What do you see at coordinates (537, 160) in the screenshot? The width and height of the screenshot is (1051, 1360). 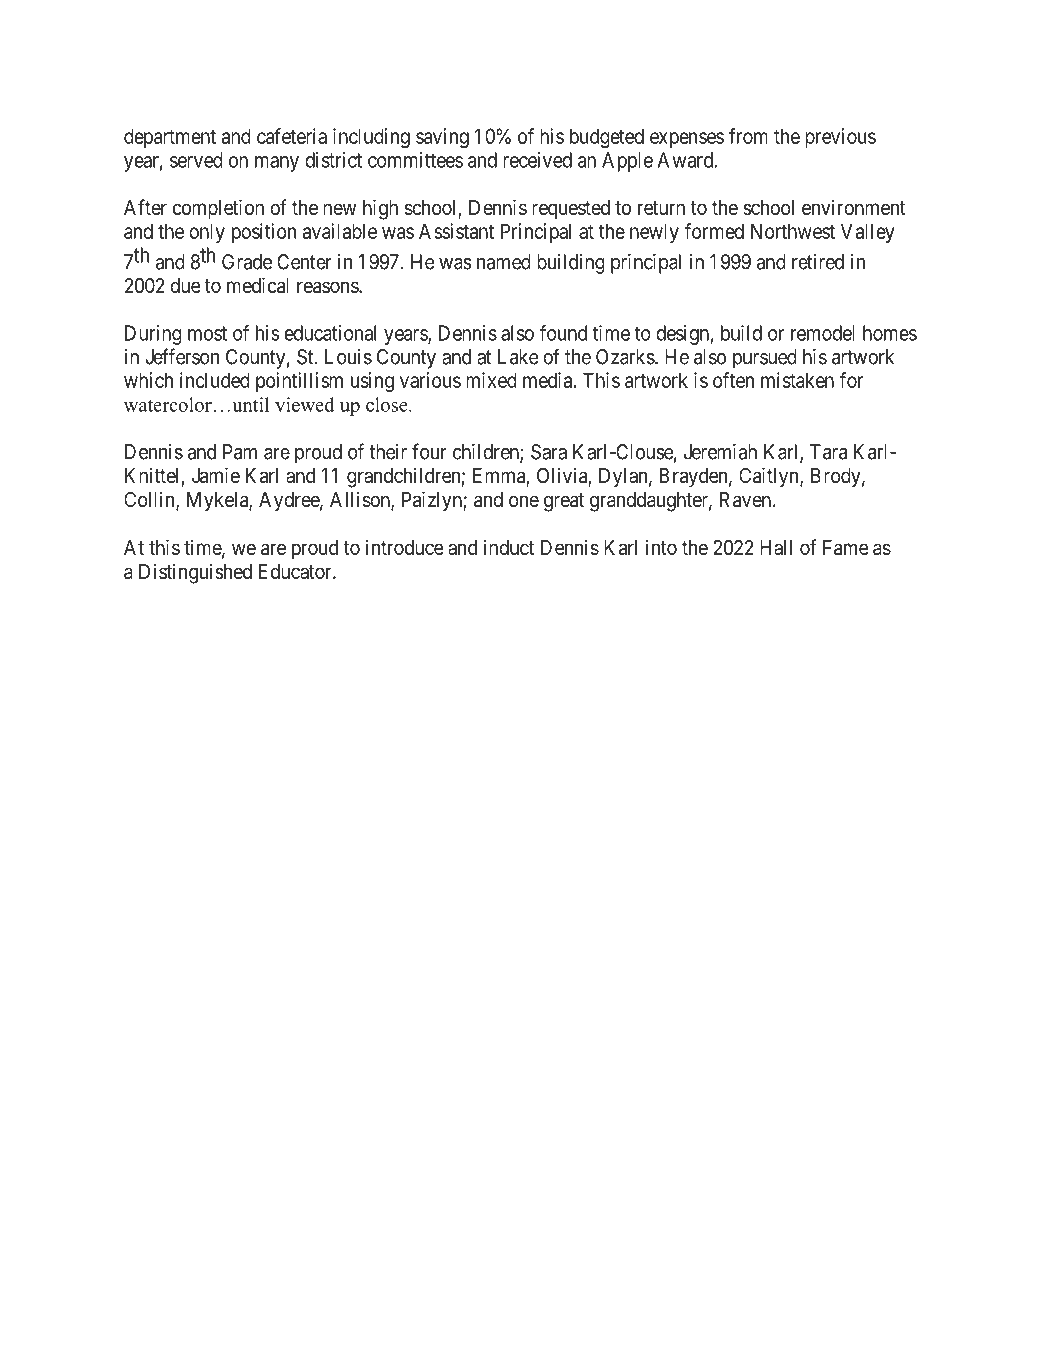 I see `received` at bounding box center [537, 160].
